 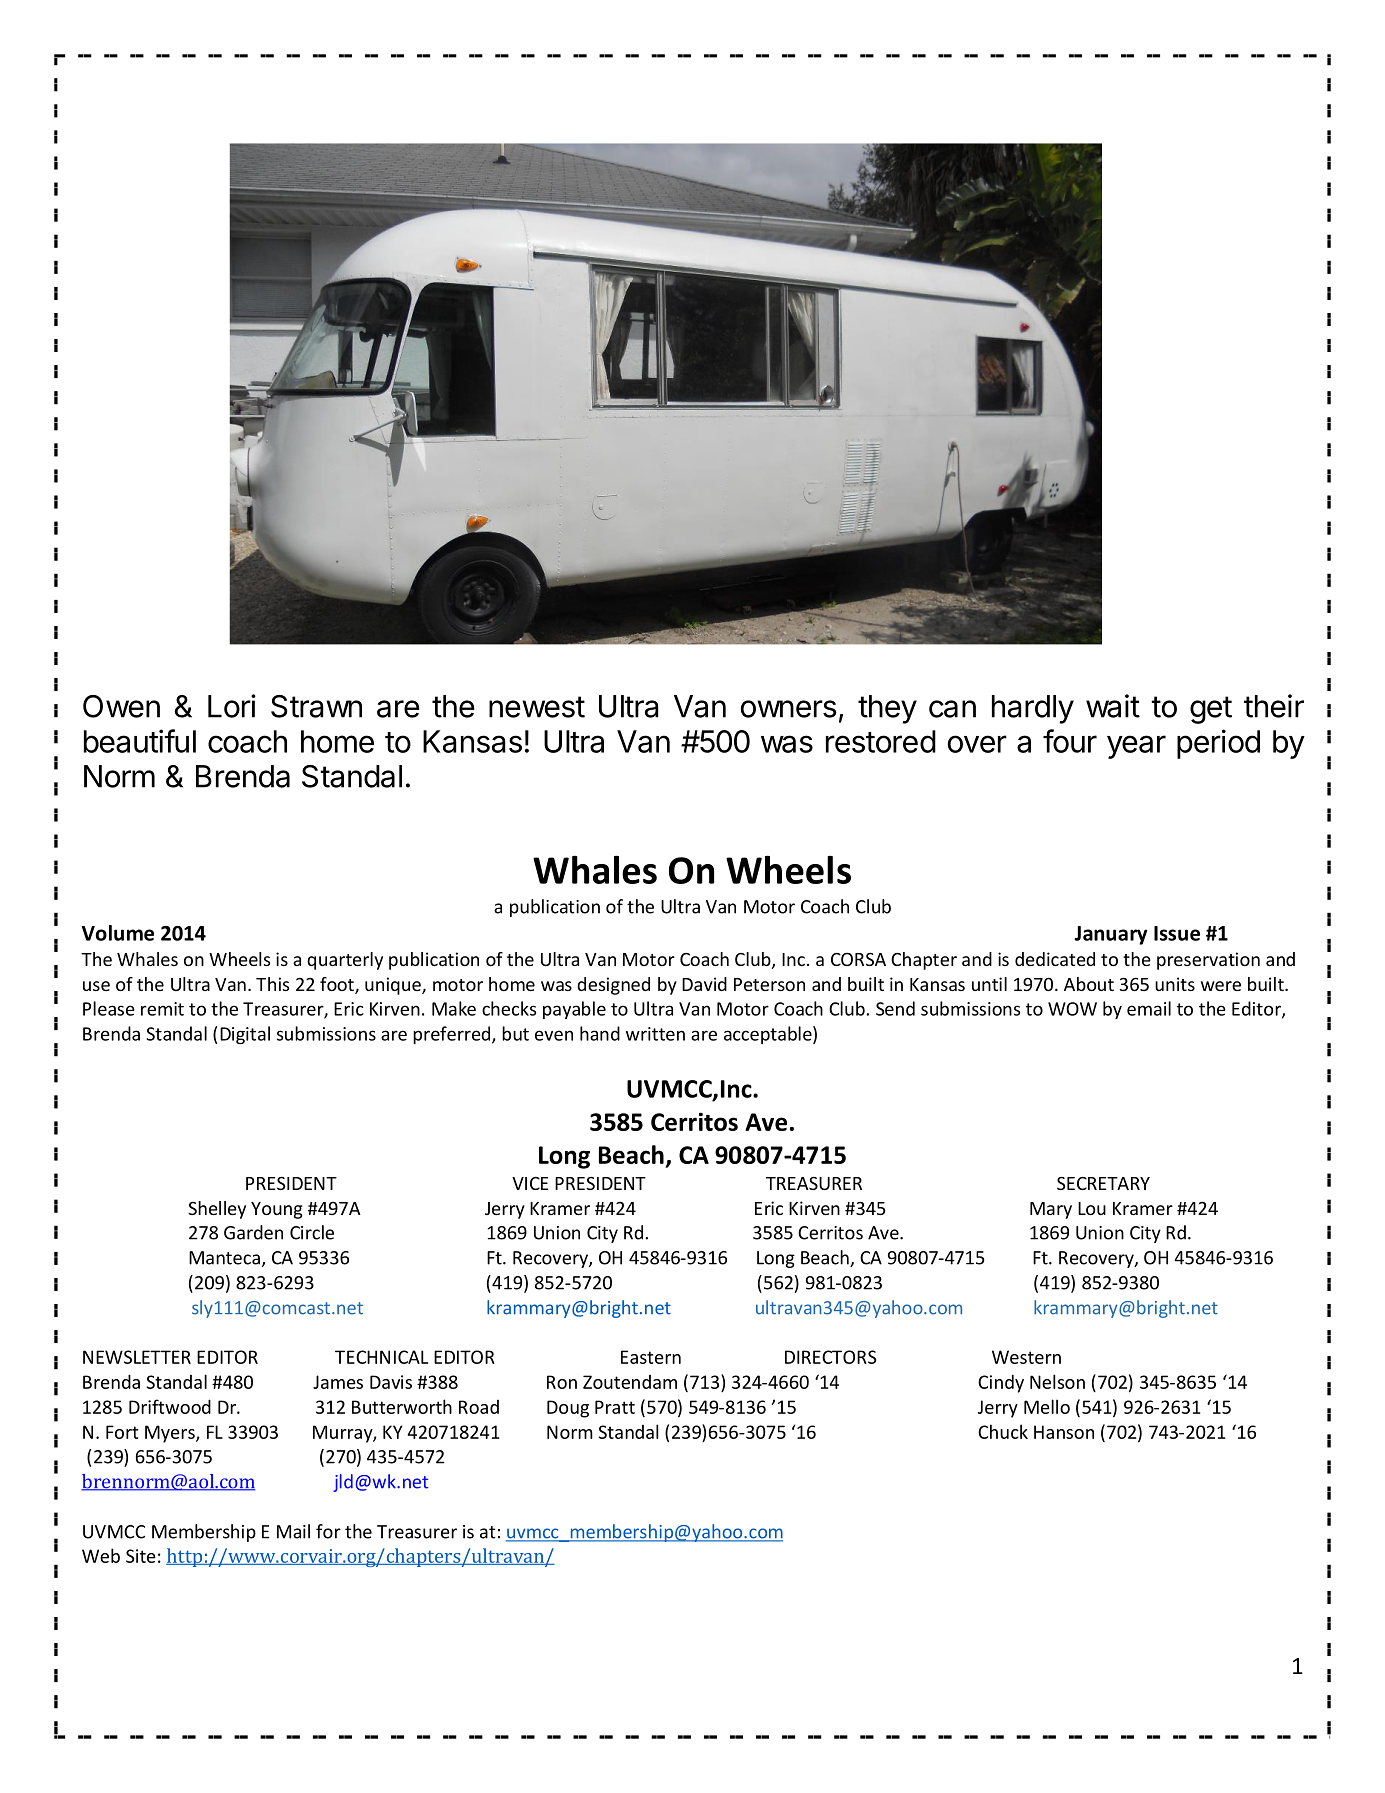 What do you see at coordinates (789, 709) in the screenshot?
I see `owners` at bounding box center [789, 709].
